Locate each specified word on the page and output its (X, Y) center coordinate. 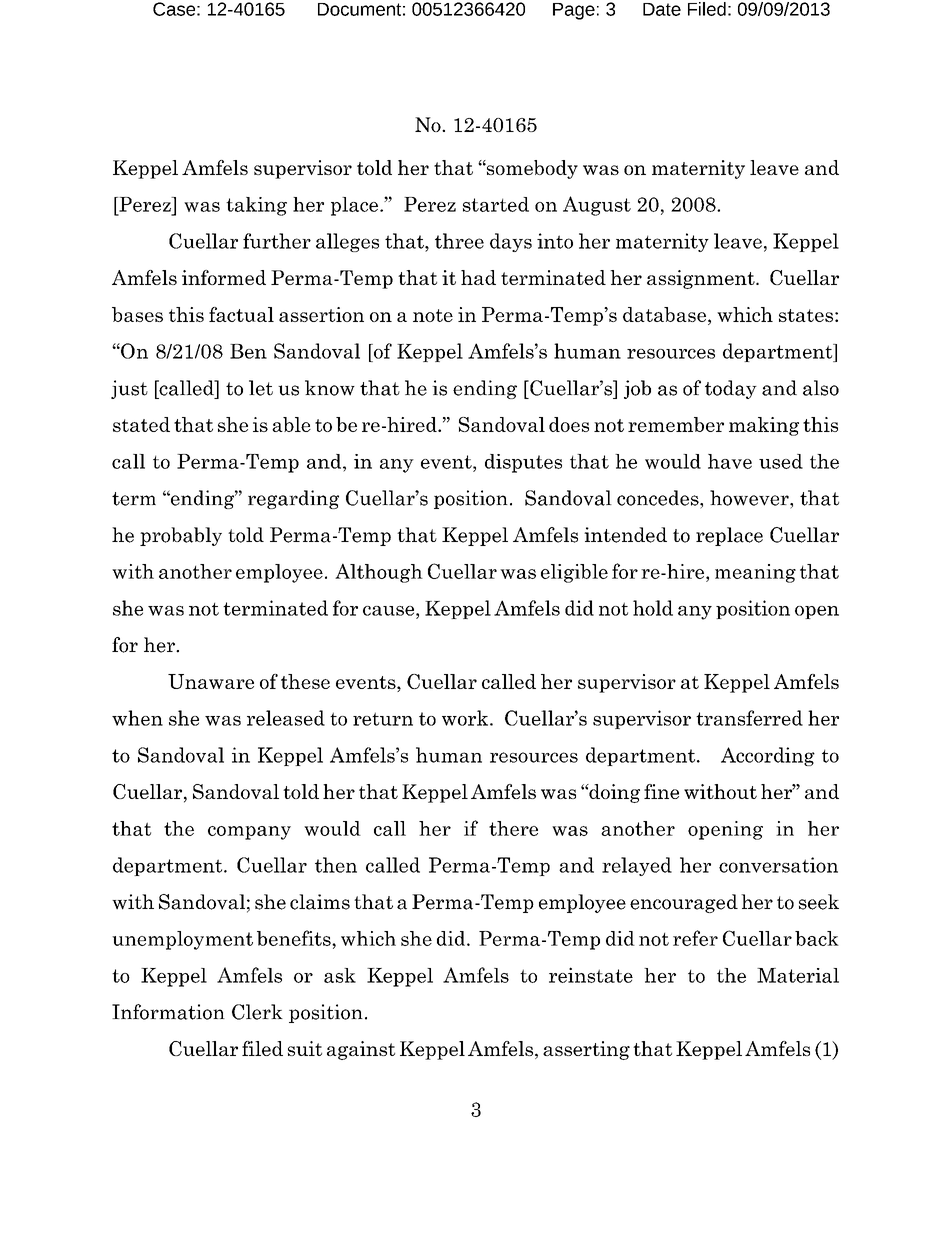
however (750, 498)
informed (224, 277)
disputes (523, 463)
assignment (702, 279)
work (465, 718)
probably (181, 536)
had (478, 277)
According (768, 756)
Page (574, 11)
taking (256, 206)
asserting (586, 1050)
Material (798, 975)
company (249, 833)
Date (662, 9)
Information (168, 1012)
